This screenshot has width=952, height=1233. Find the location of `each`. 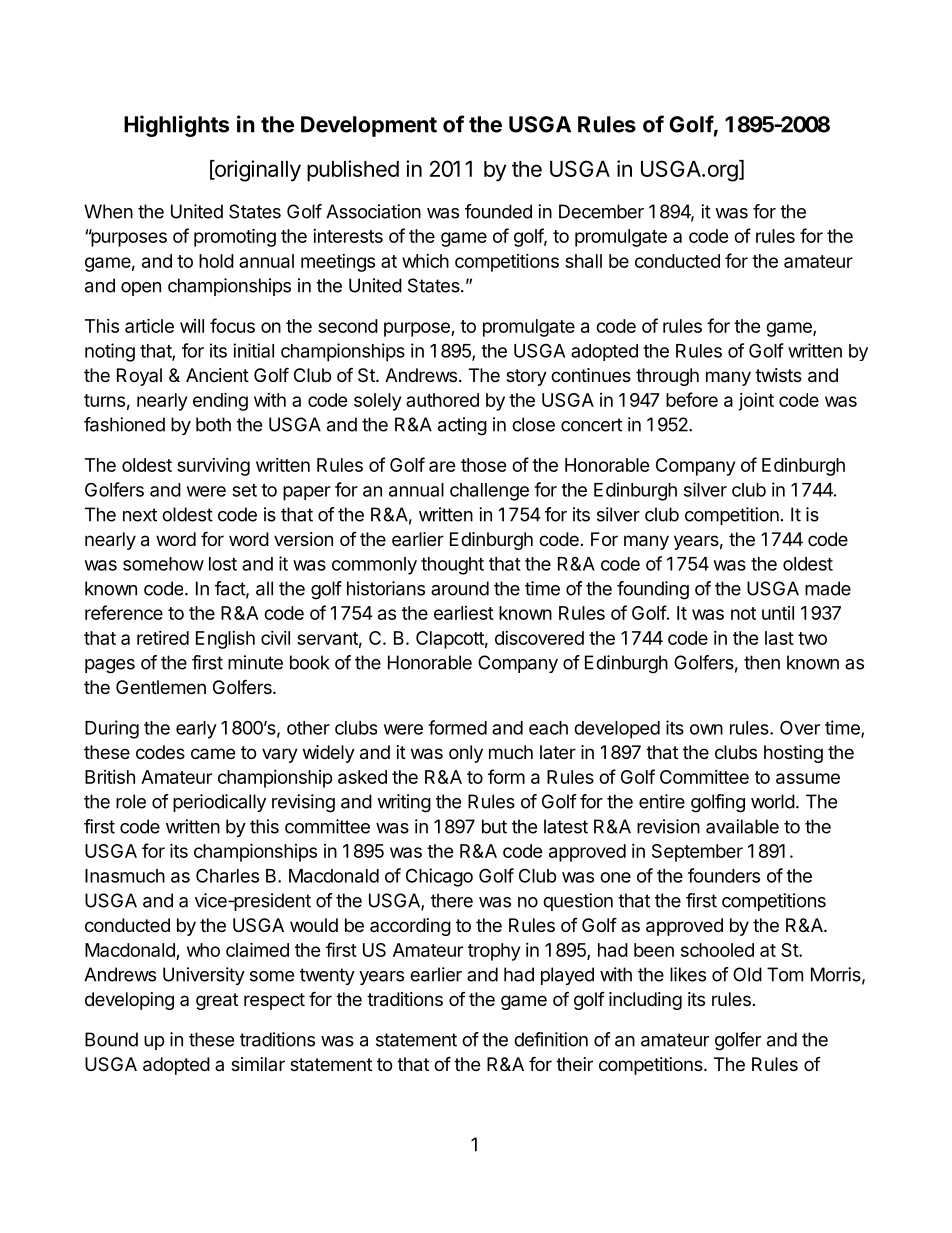

each is located at coordinates (548, 728).
